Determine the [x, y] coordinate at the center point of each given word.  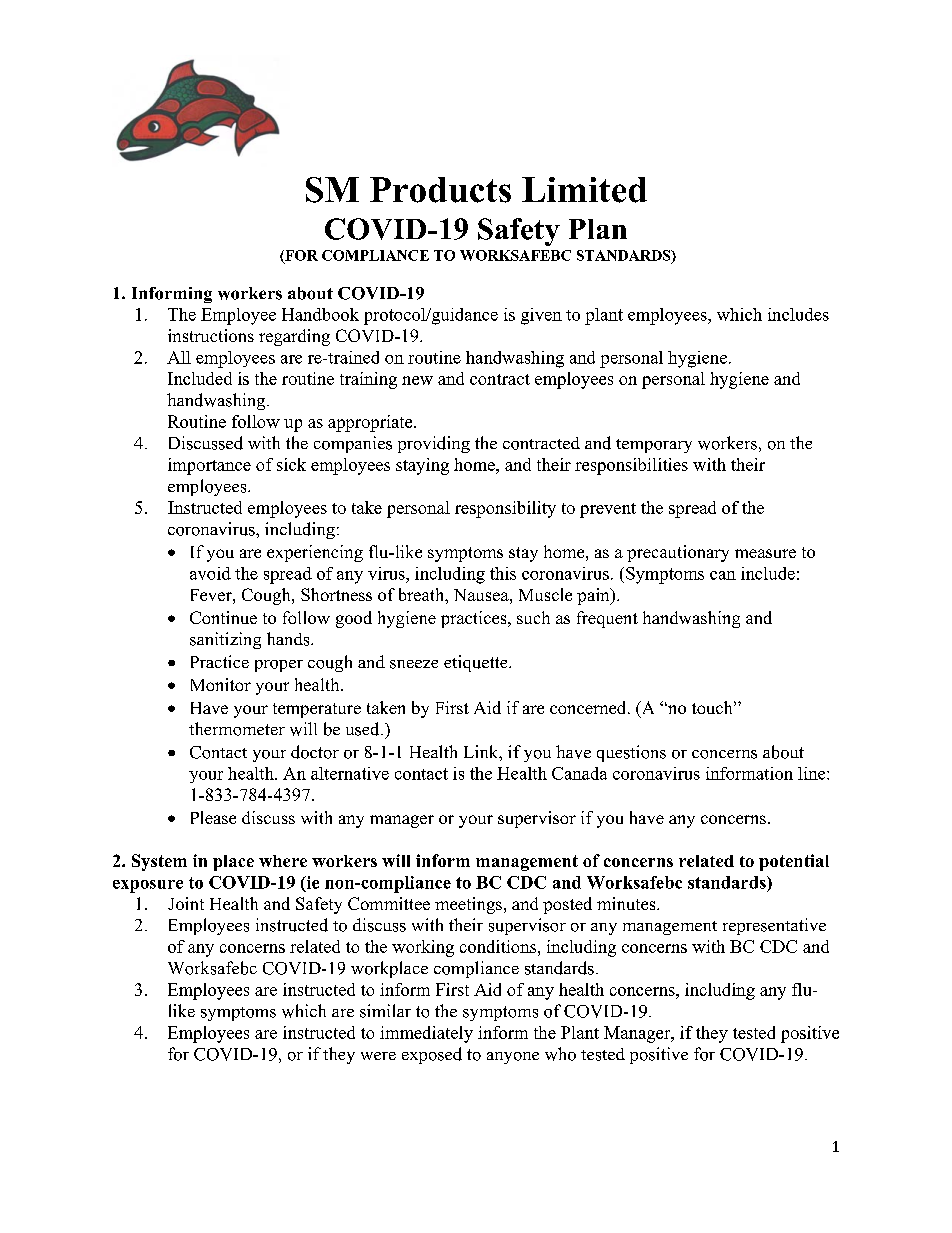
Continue [223, 617]
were [378, 1056]
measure [765, 553]
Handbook [320, 314]
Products [440, 190]
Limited [584, 190]
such [533, 617]
